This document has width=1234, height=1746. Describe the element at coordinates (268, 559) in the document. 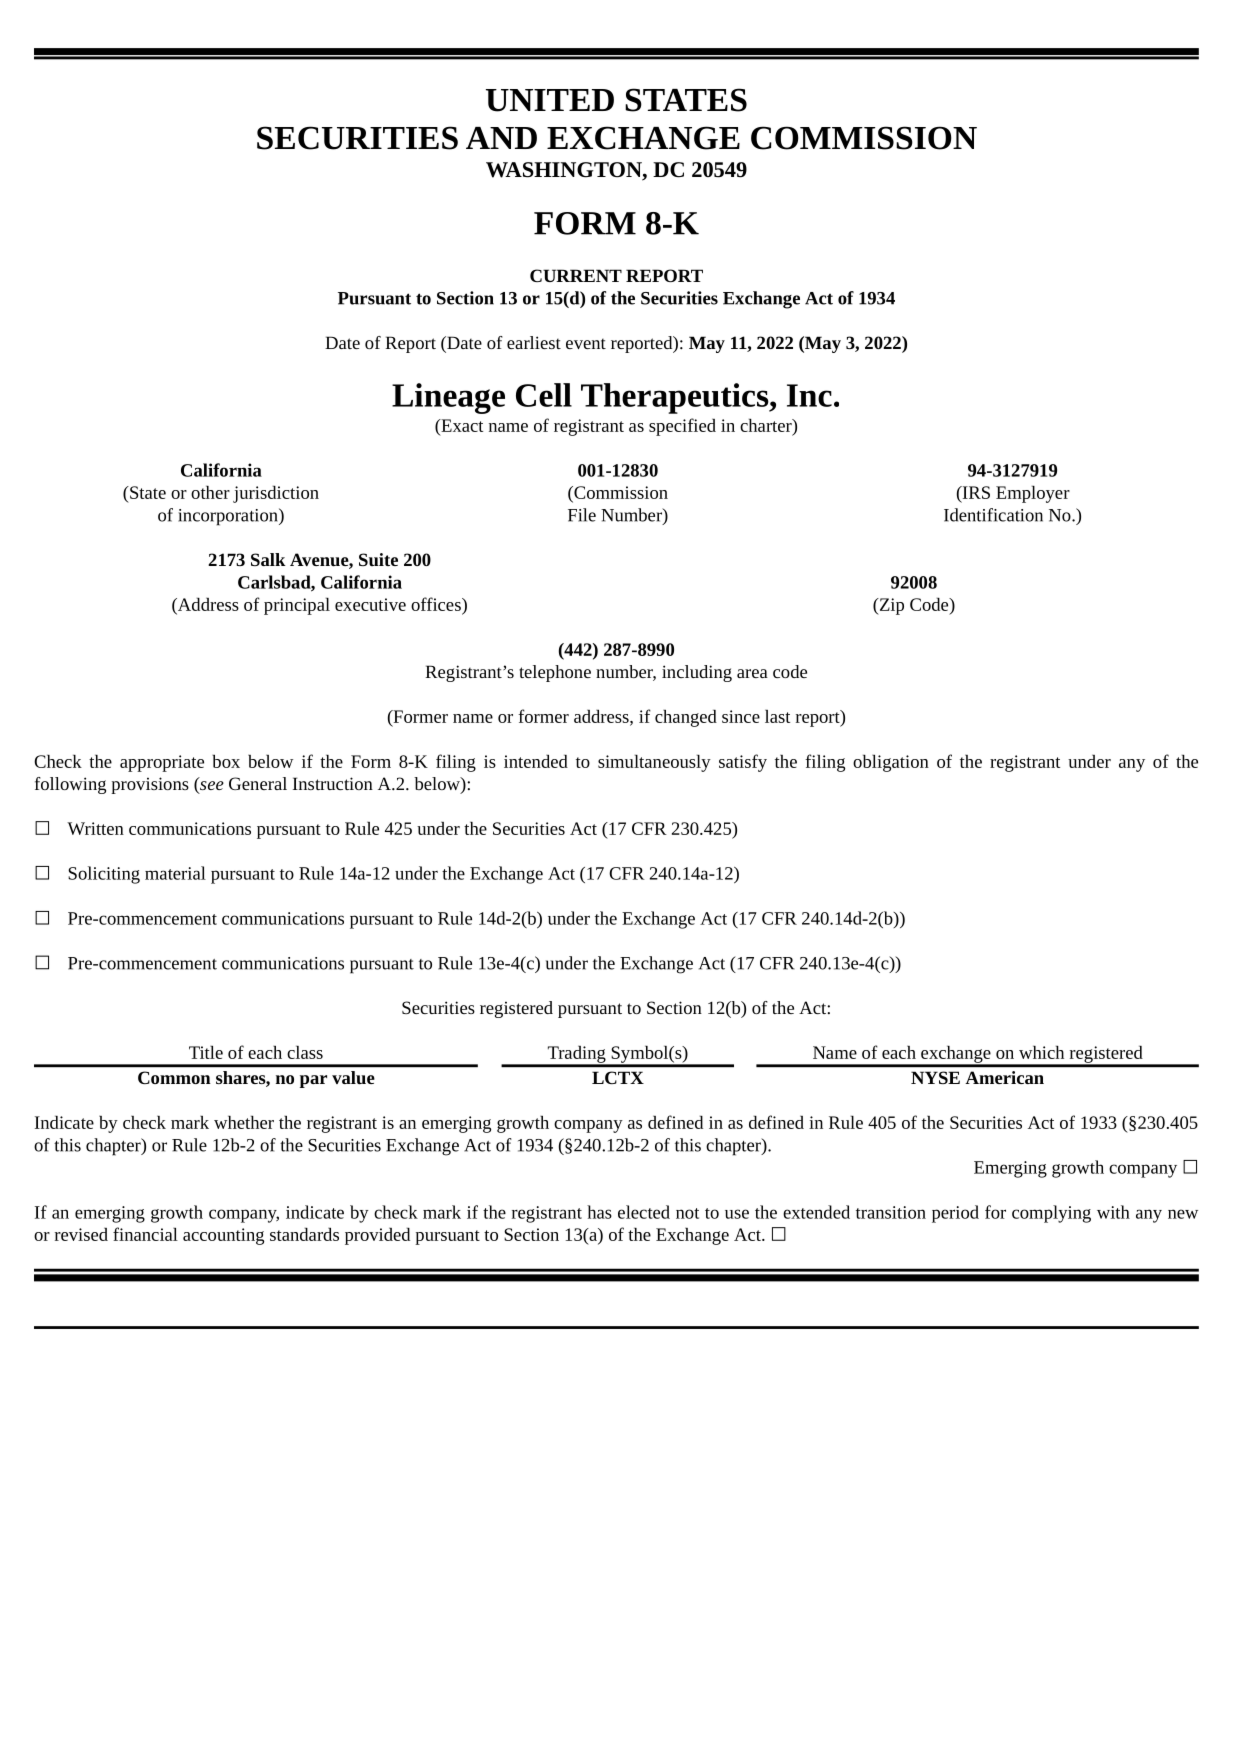

I see `Salk` at that location.
